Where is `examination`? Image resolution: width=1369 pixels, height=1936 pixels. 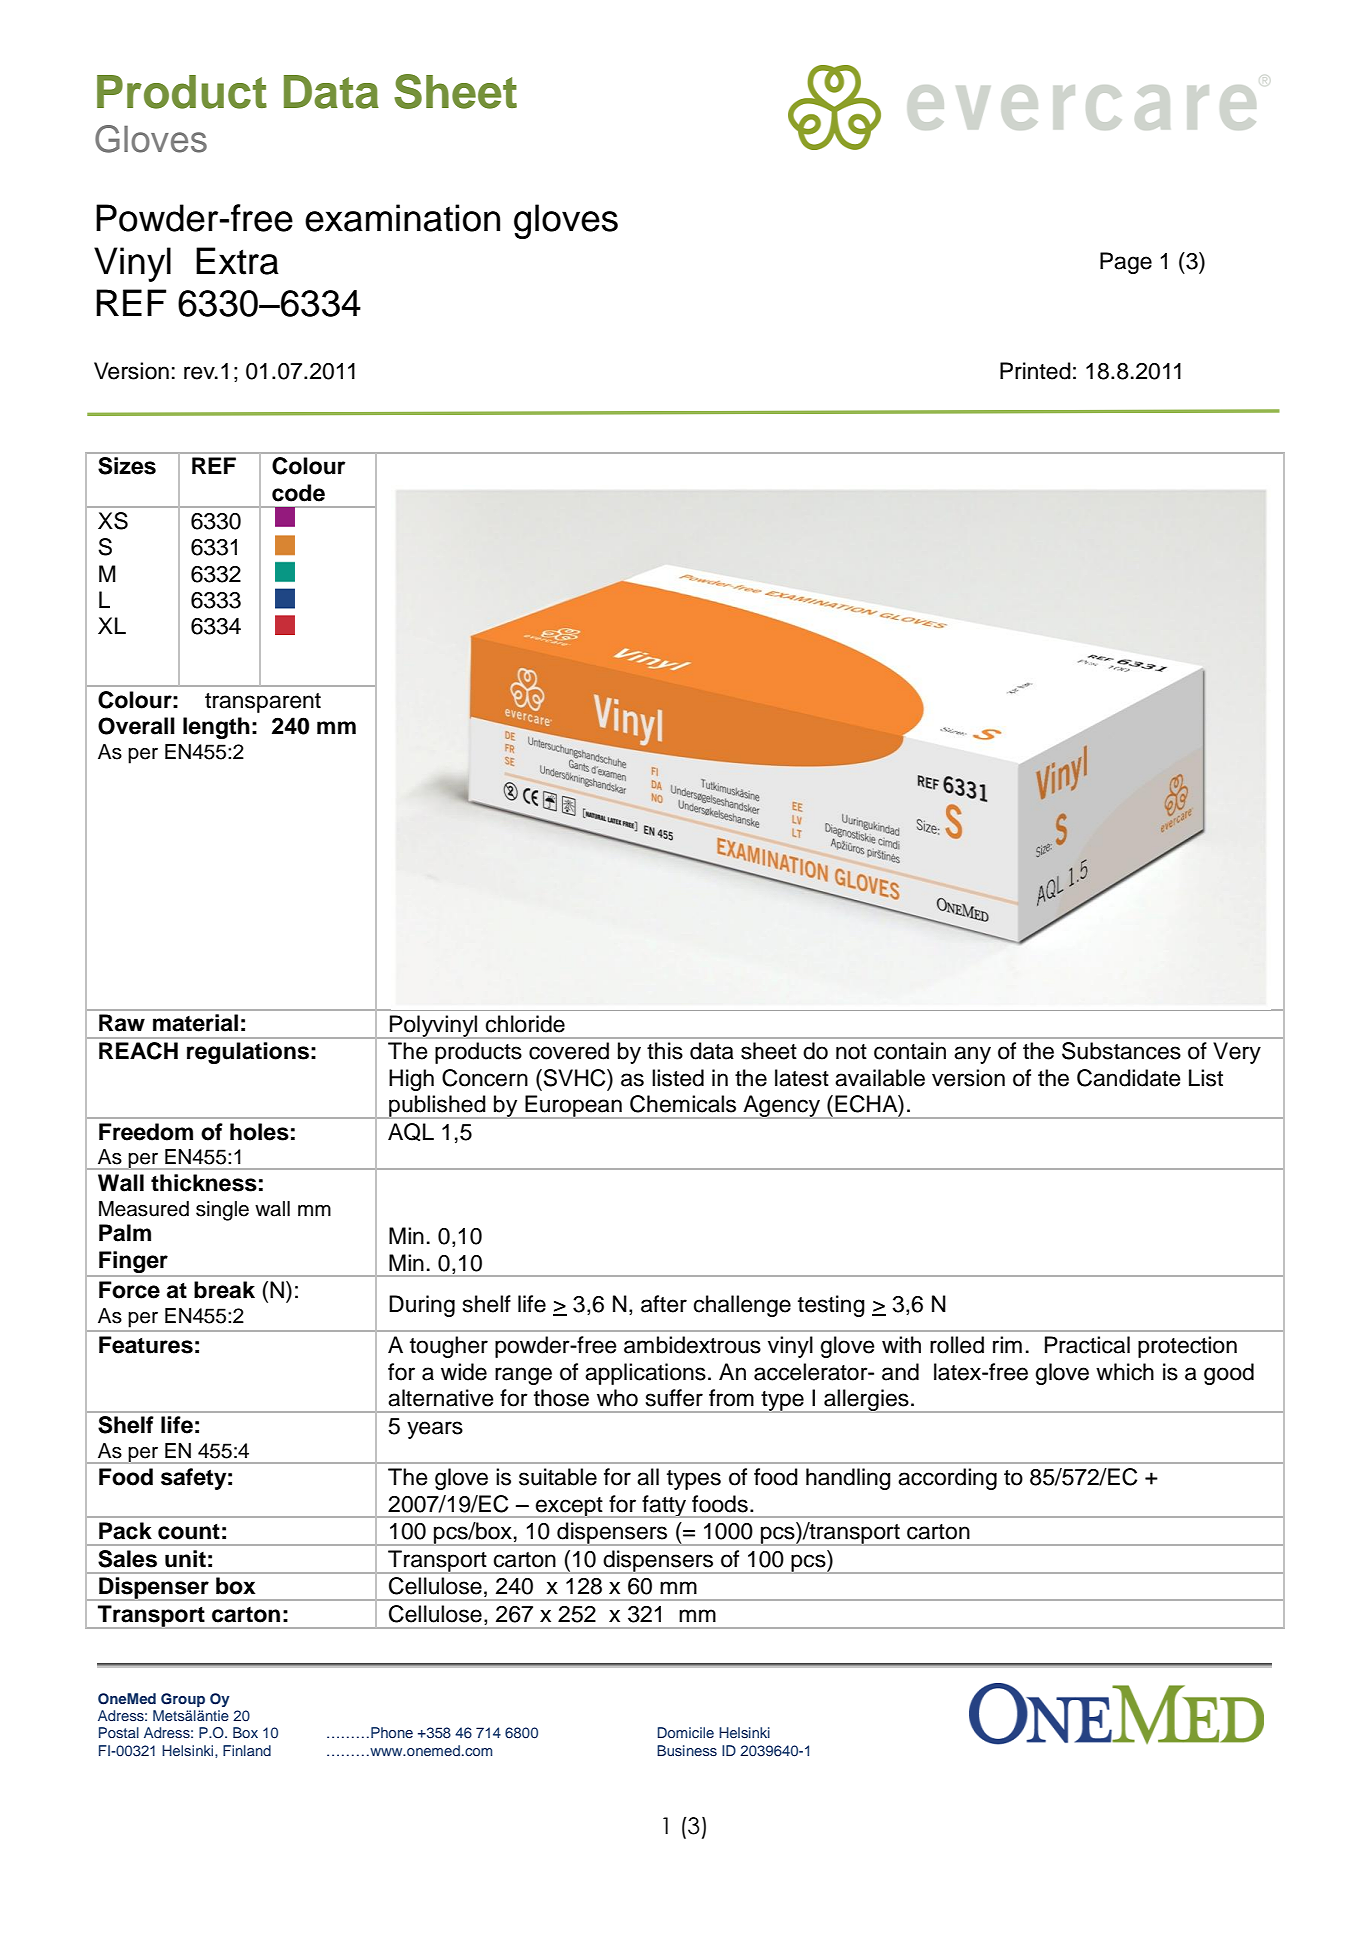 examination is located at coordinates (402, 218).
